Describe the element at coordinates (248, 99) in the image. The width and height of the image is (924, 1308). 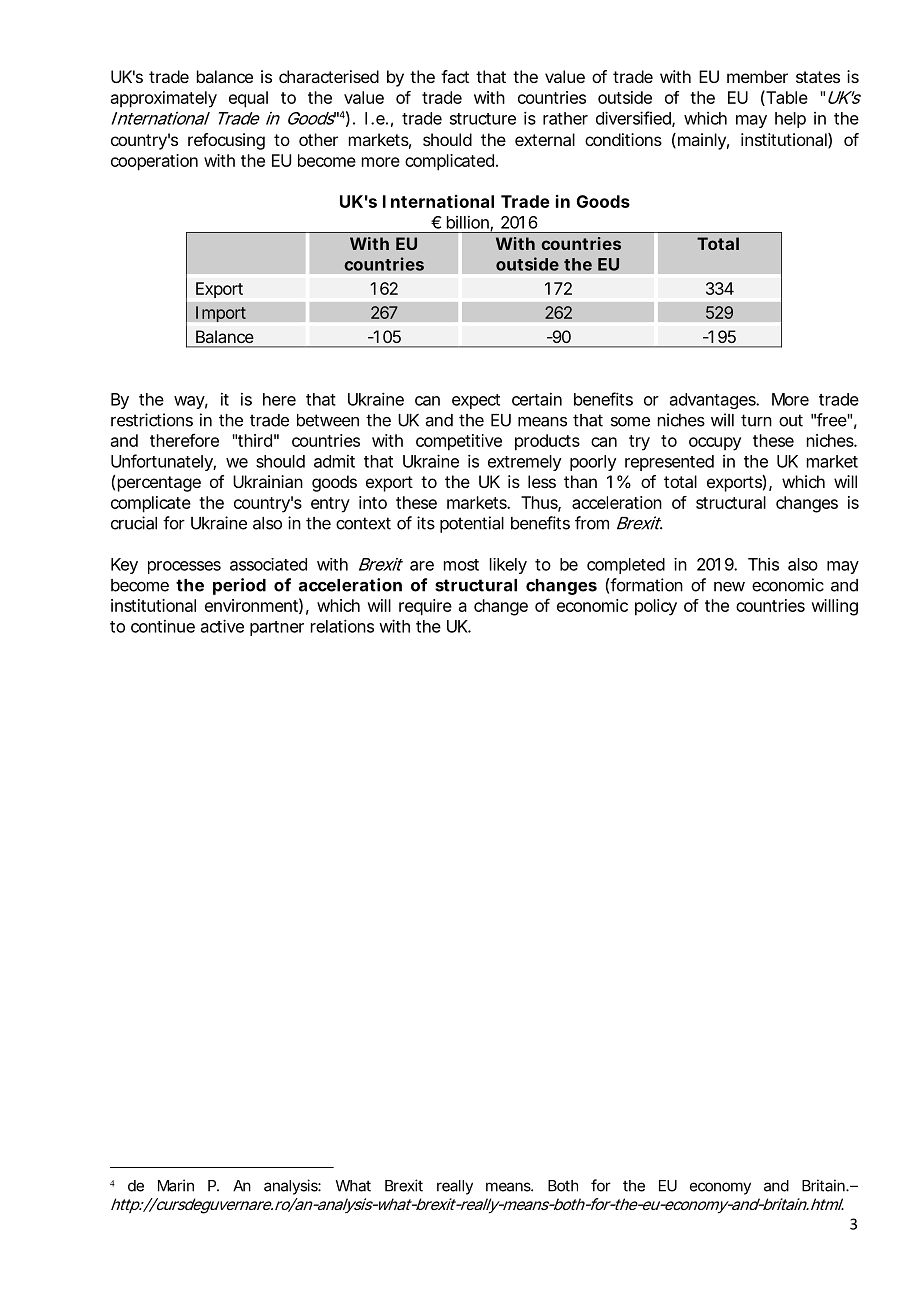
I see `equal` at that location.
